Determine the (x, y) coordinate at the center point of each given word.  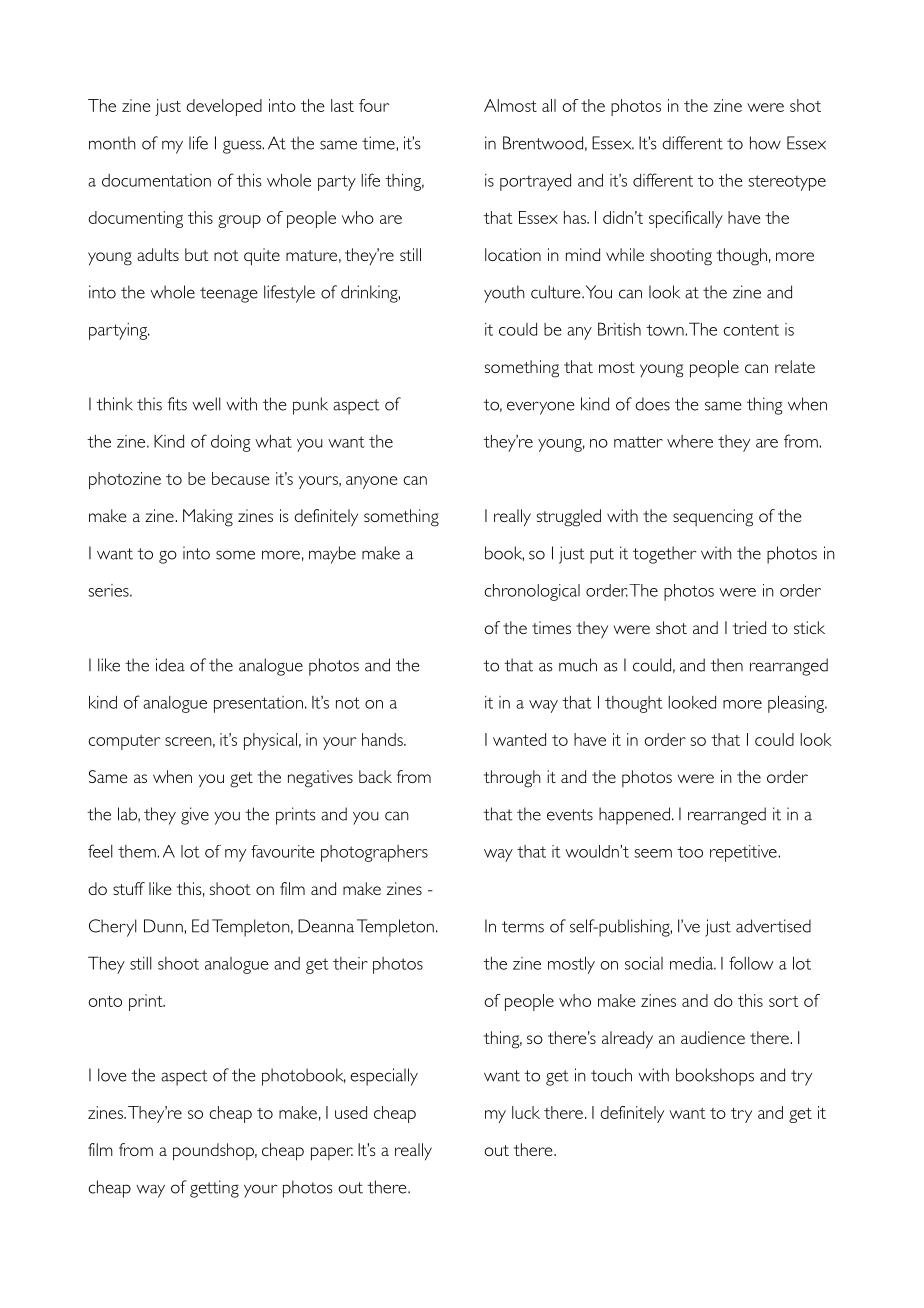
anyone (372, 482)
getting (214, 1189)
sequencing (713, 518)
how (765, 143)
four (374, 105)
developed (224, 107)
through (512, 779)
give (195, 816)
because (241, 478)
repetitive (744, 853)
